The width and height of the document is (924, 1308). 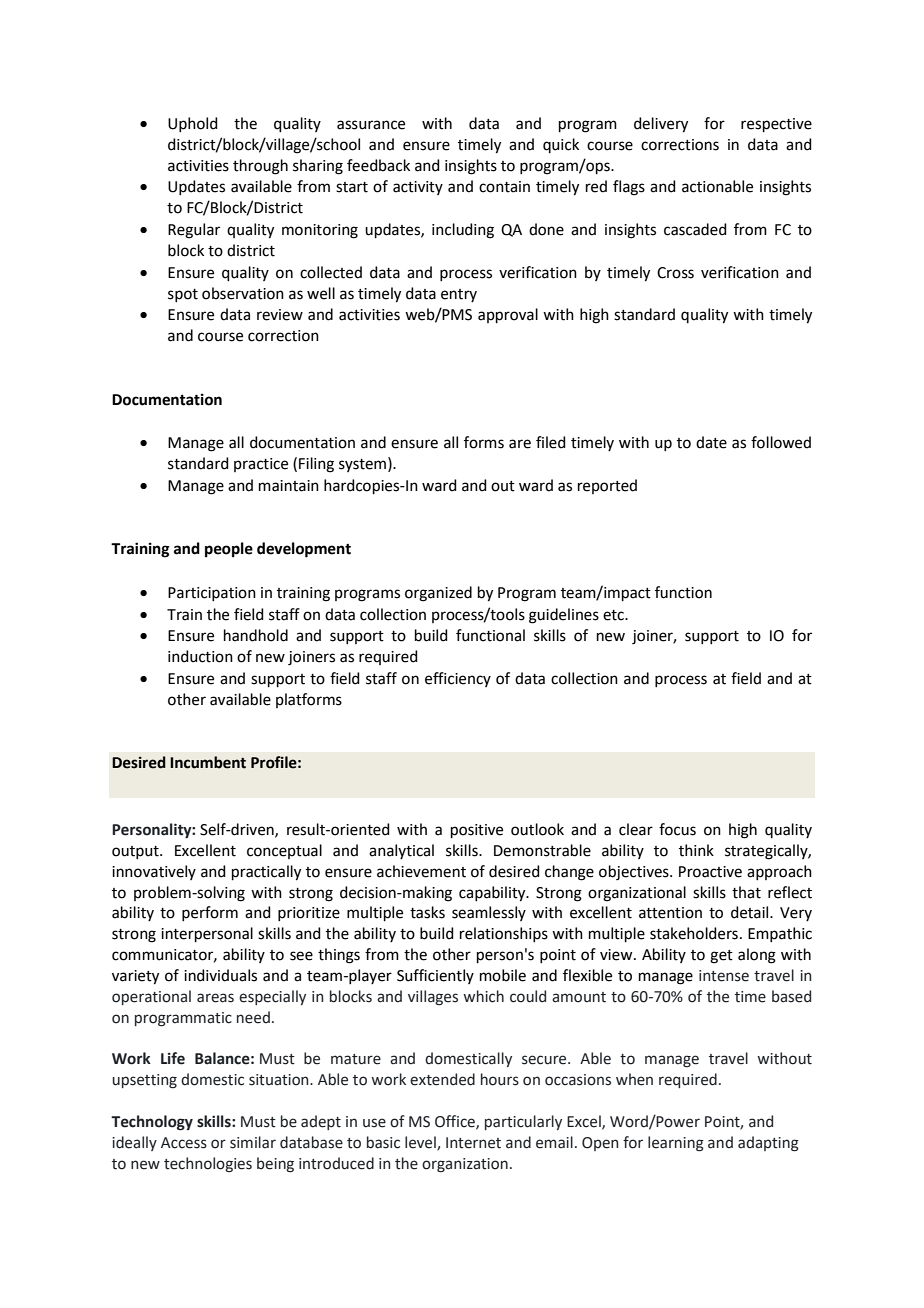 What do you see at coordinates (184, 1143) in the document?
I see `Access` at bounding box center [184, 1143].
